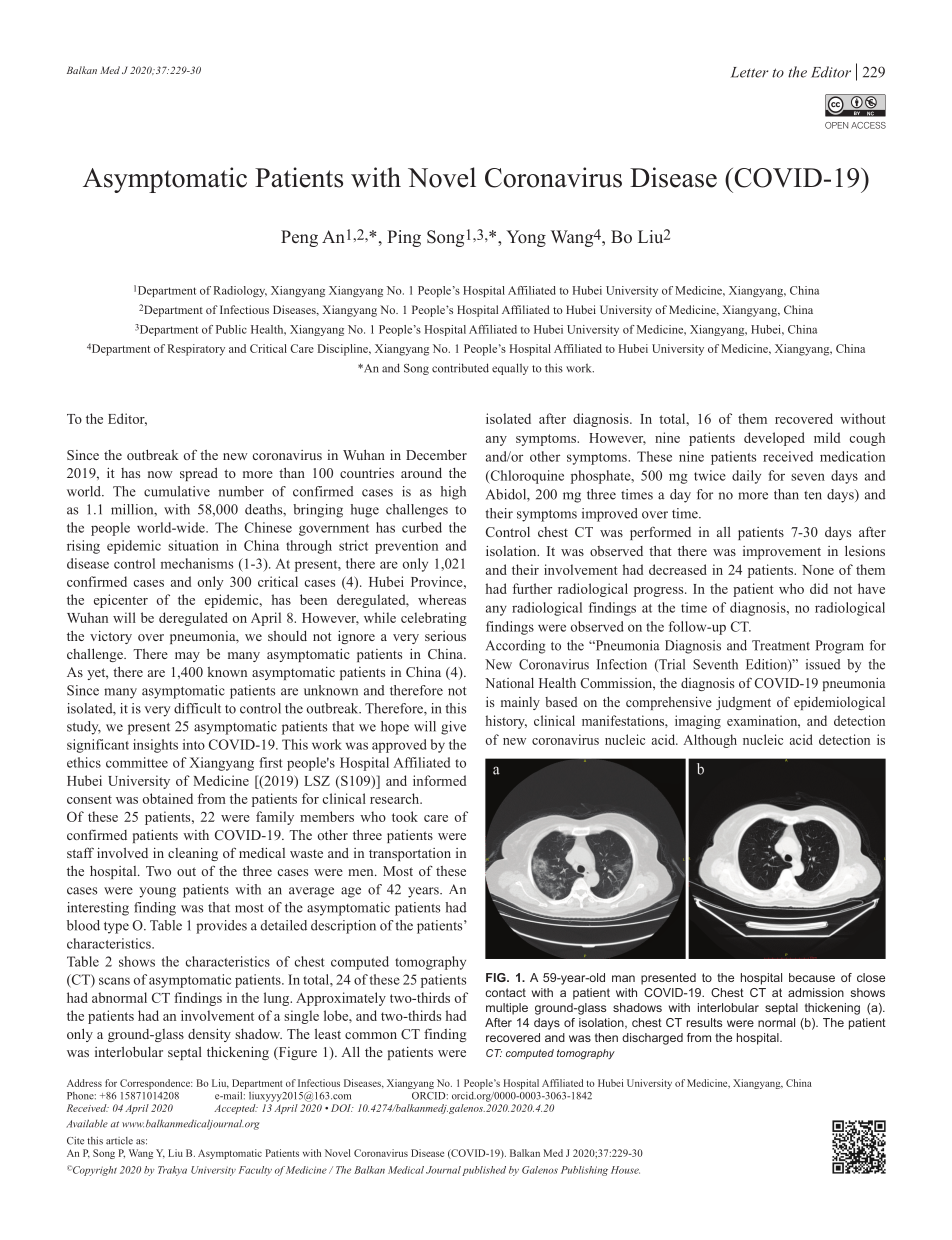  Describe the element at coordinates (168, 798) in the screenshot. I see `obtained` at that location.
